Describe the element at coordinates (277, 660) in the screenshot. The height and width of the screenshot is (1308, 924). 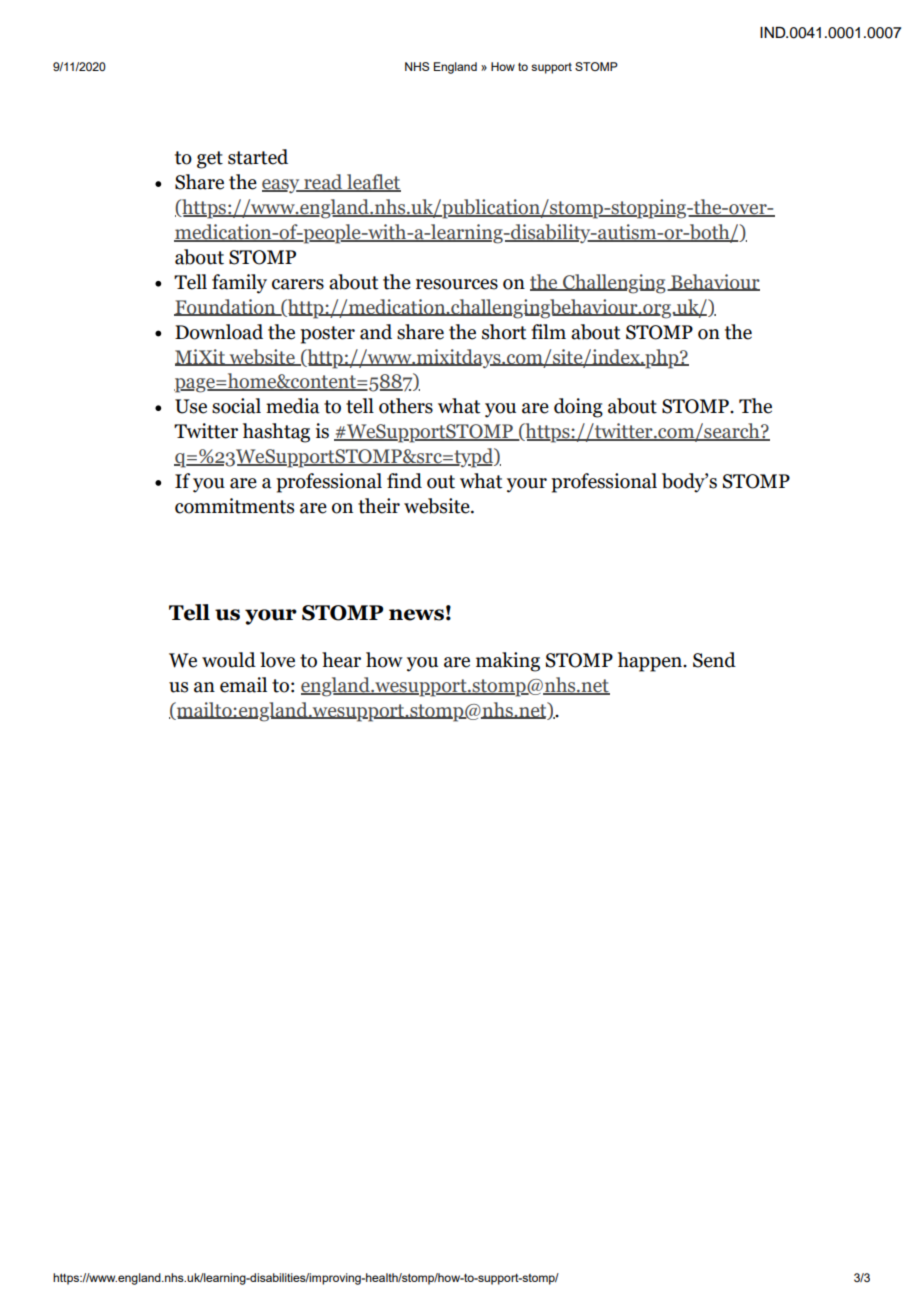
I see `love` at that location.
